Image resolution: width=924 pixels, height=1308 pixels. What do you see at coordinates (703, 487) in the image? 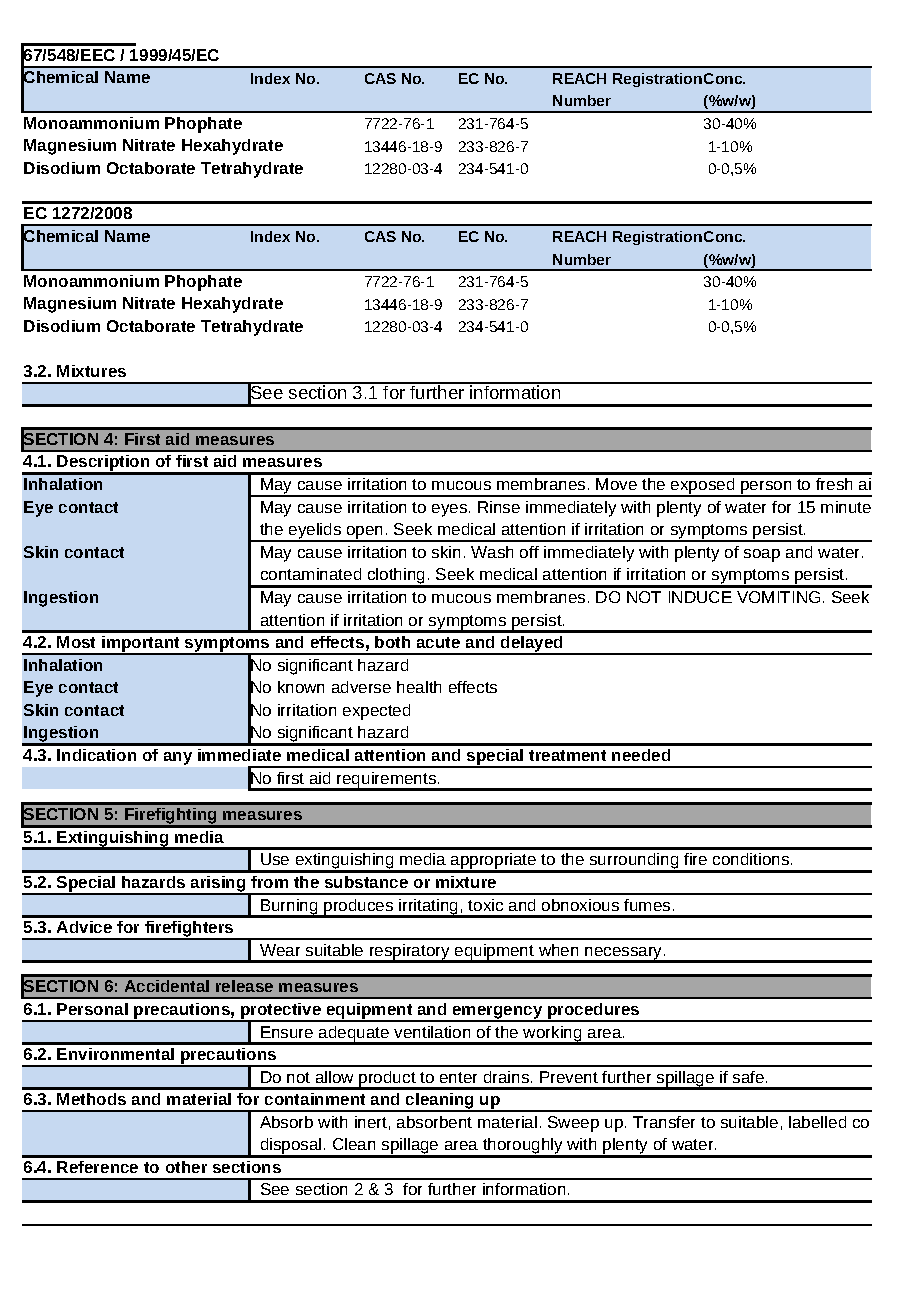
I see `exposed` at bounding box center [703, 487].
